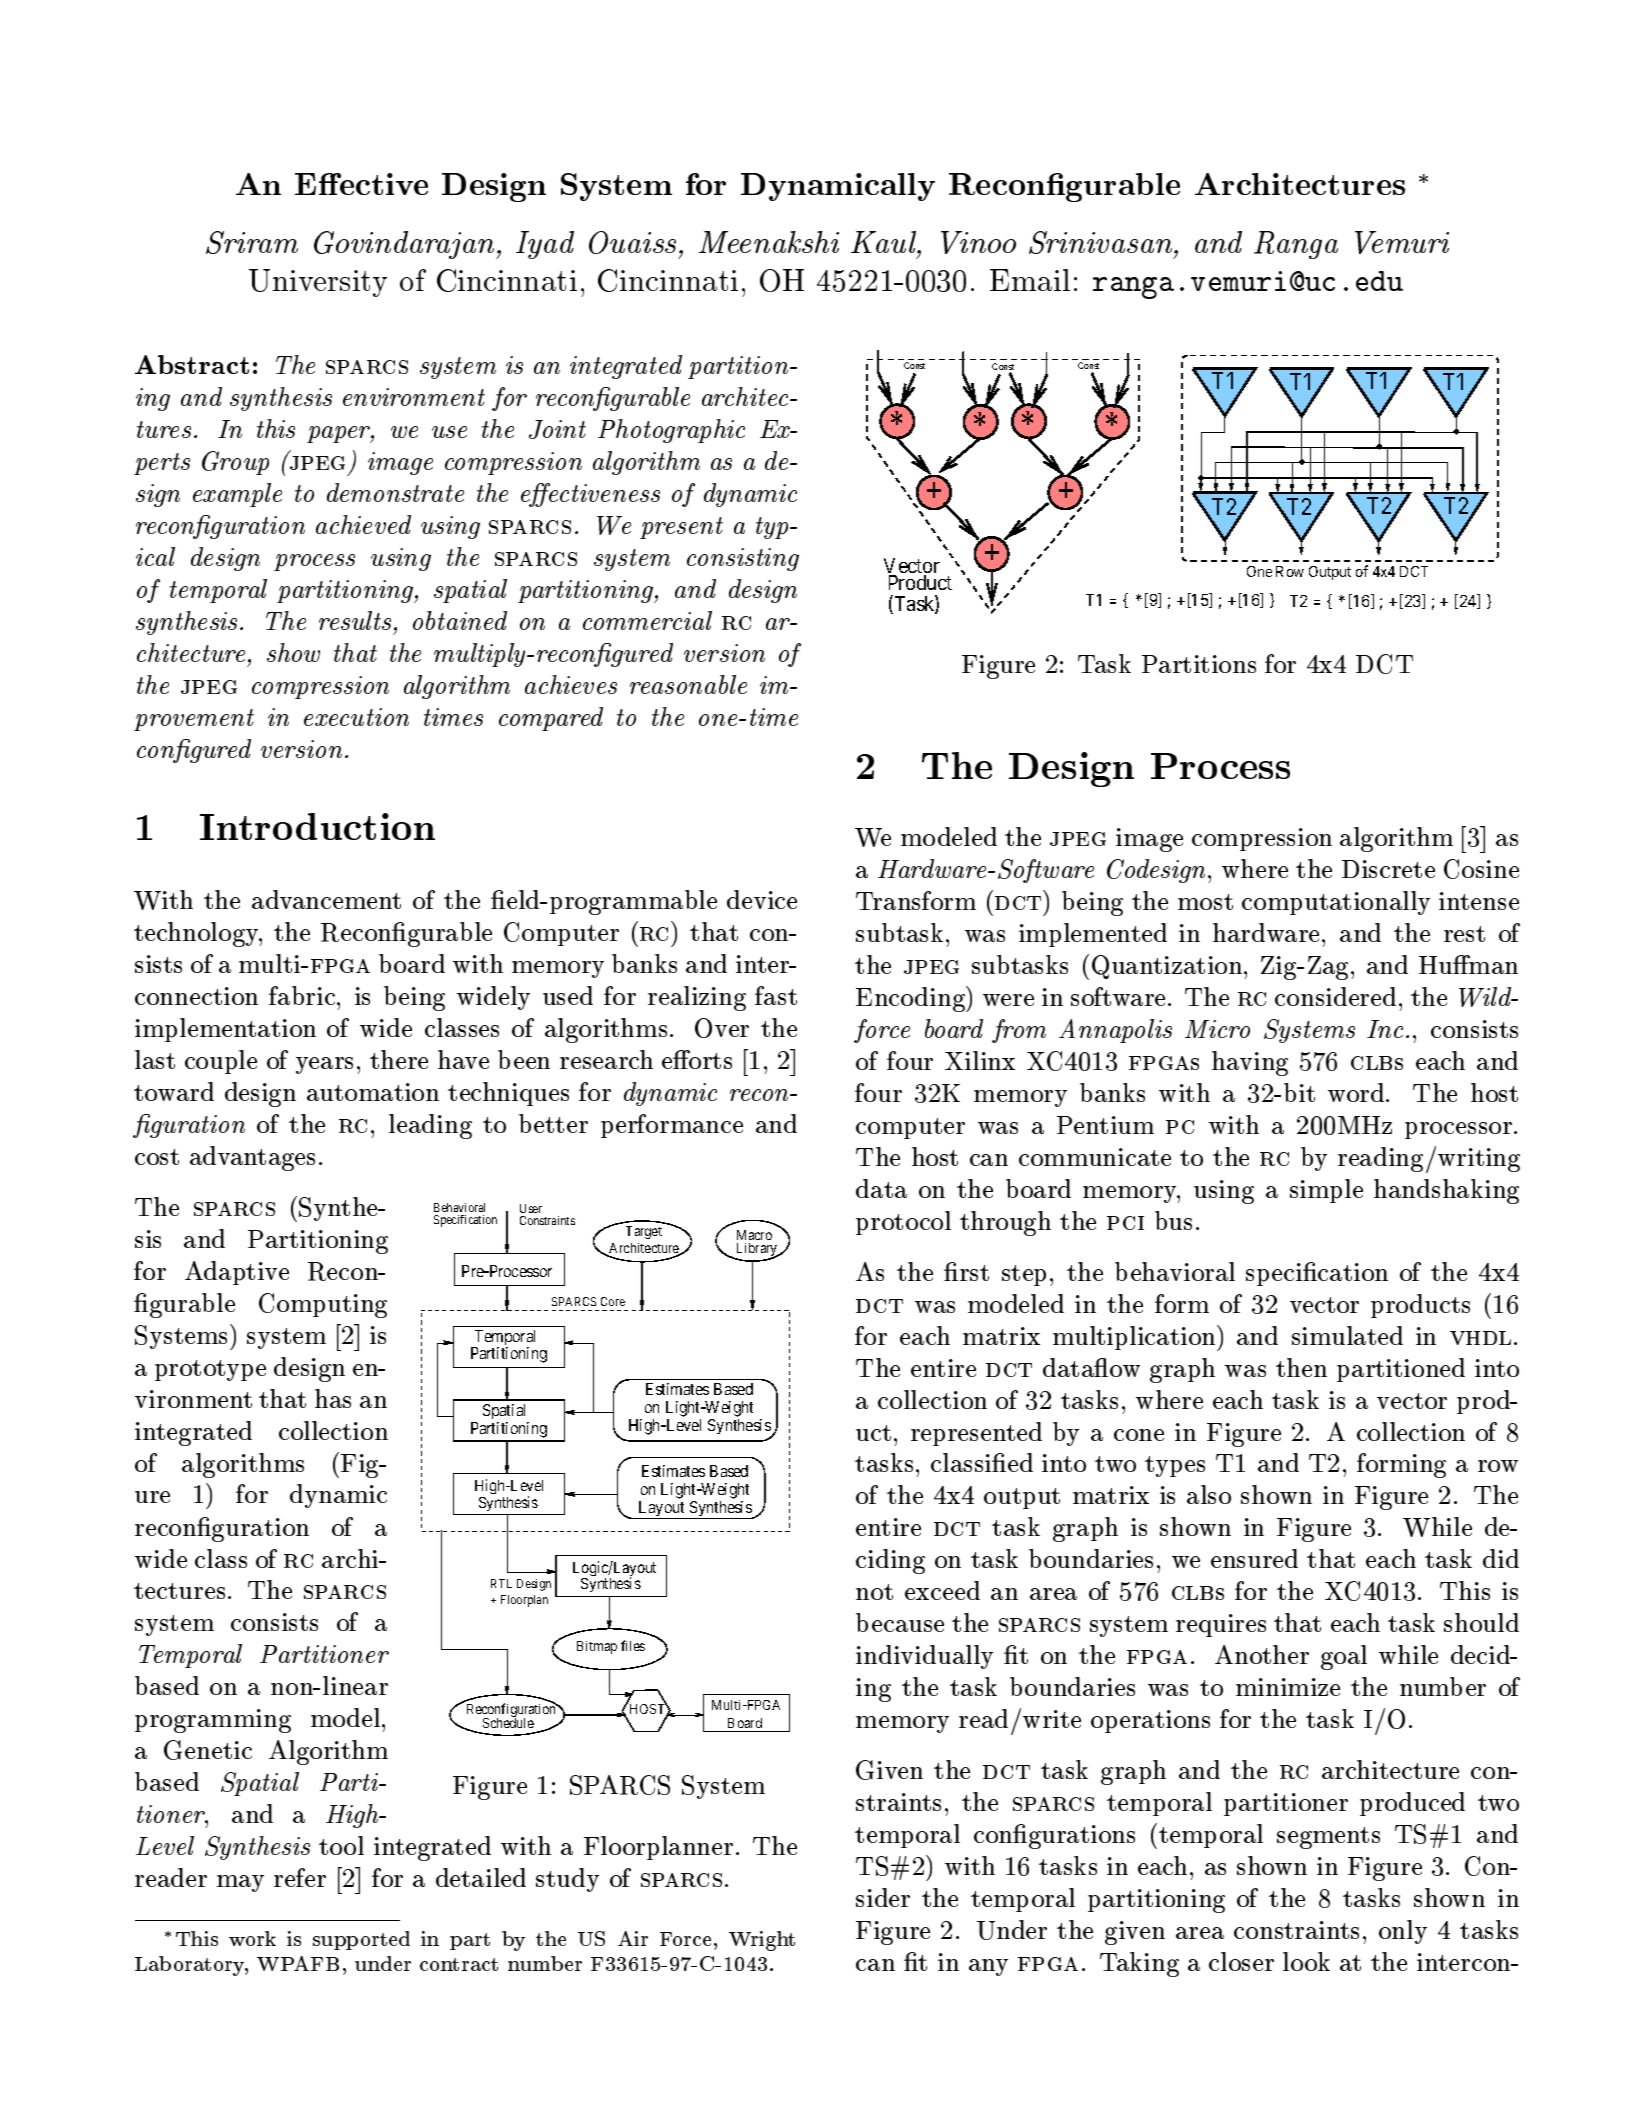  Describe the element at coordinates (318, 283) in the document. I see `University` at that location.
